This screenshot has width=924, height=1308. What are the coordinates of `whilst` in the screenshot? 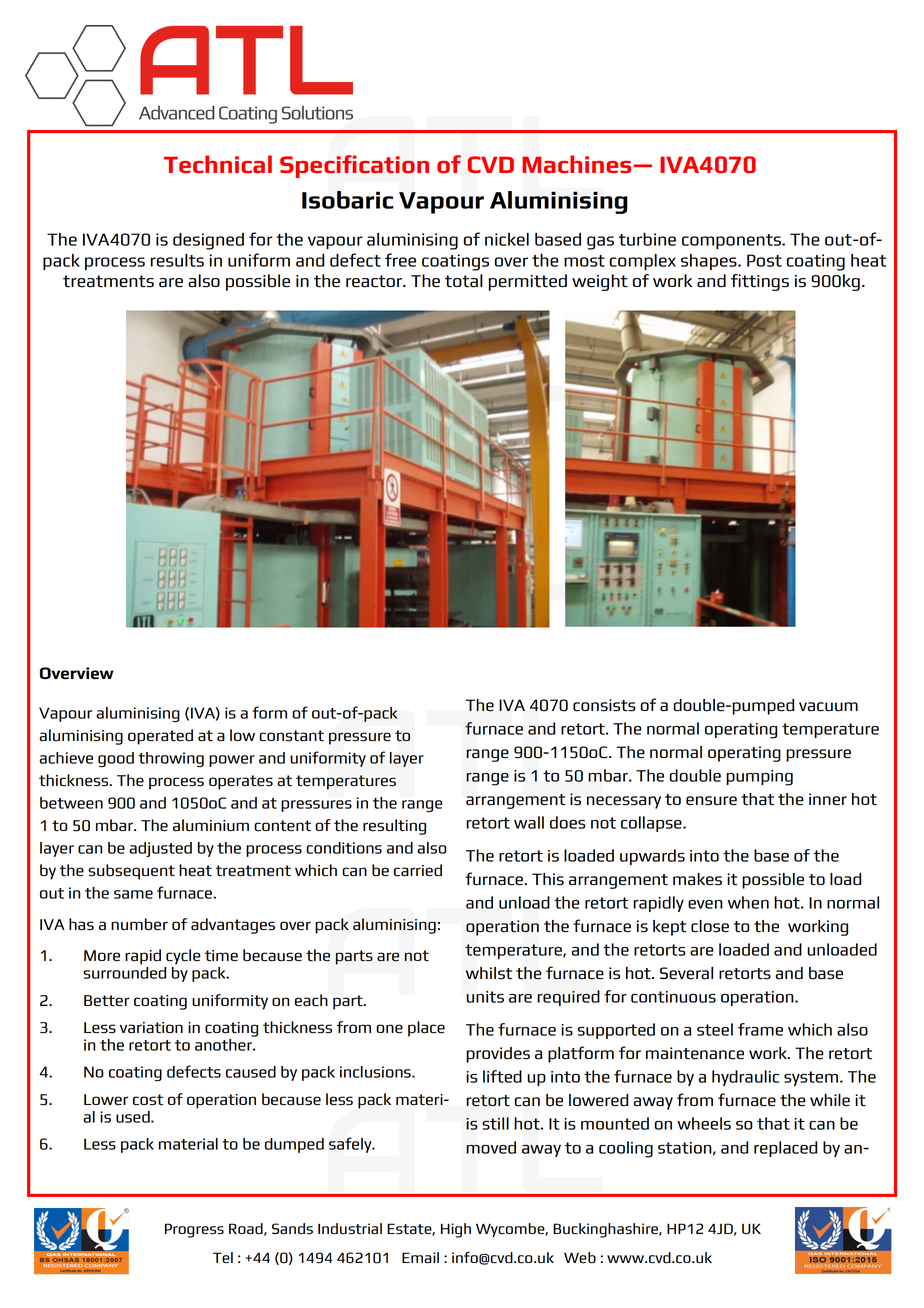 It's located at (489, 973).
